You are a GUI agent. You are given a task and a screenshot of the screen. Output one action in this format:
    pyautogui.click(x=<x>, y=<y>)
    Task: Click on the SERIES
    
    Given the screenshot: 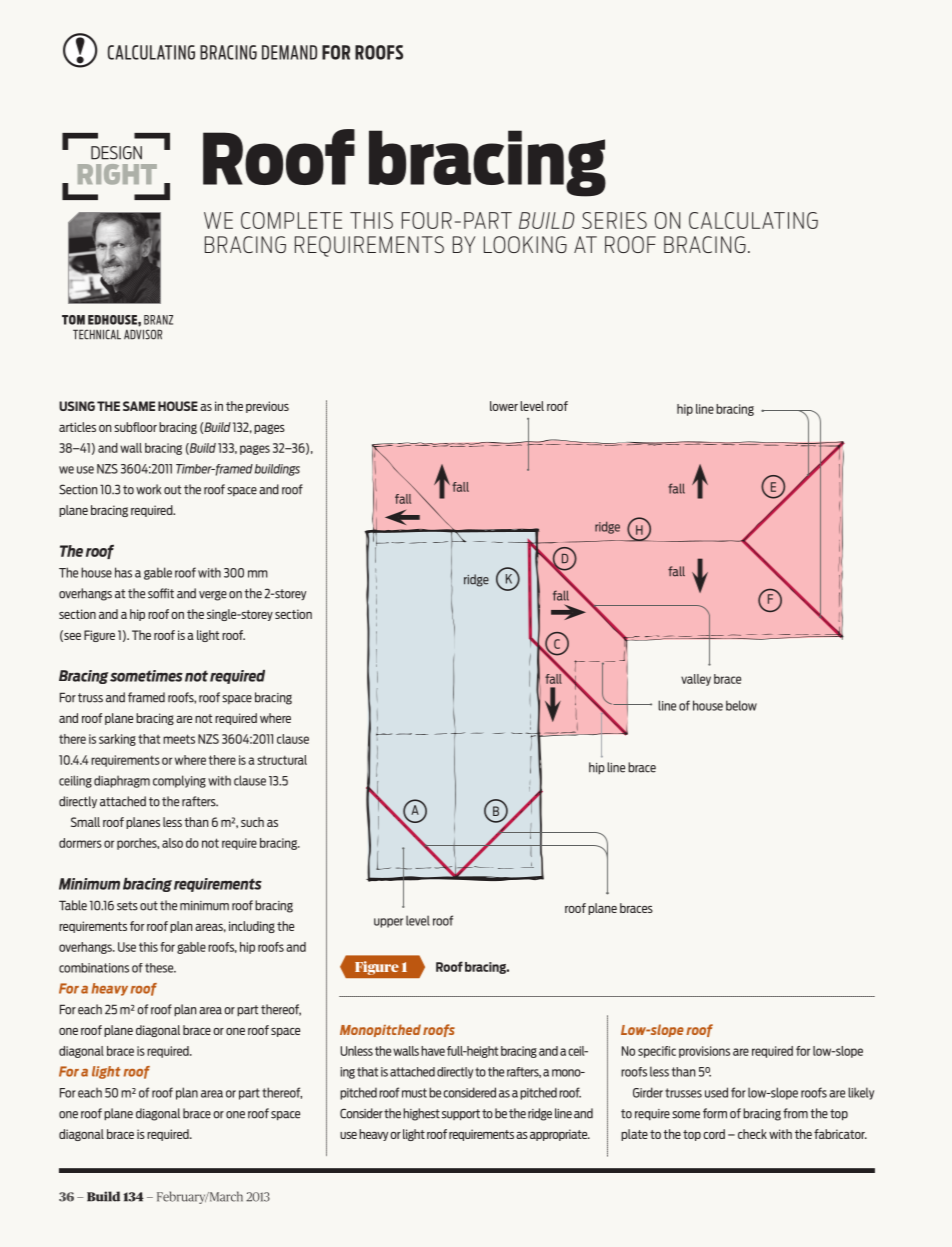 What is the action you would take?
    pyautogui.click(x=614, y=220)
